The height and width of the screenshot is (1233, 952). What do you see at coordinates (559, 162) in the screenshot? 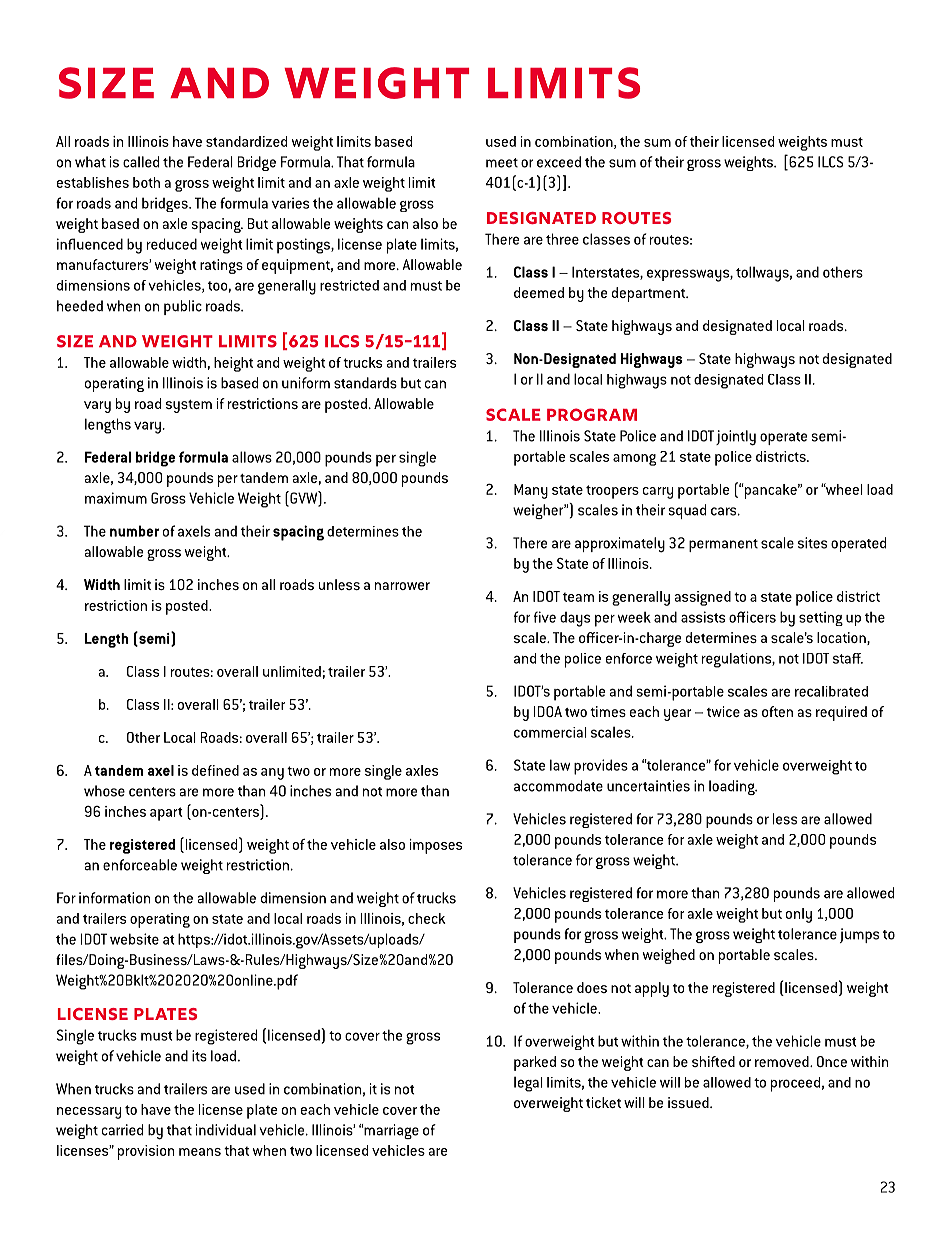
I see `exceed` at bounding box center [559, 162].
